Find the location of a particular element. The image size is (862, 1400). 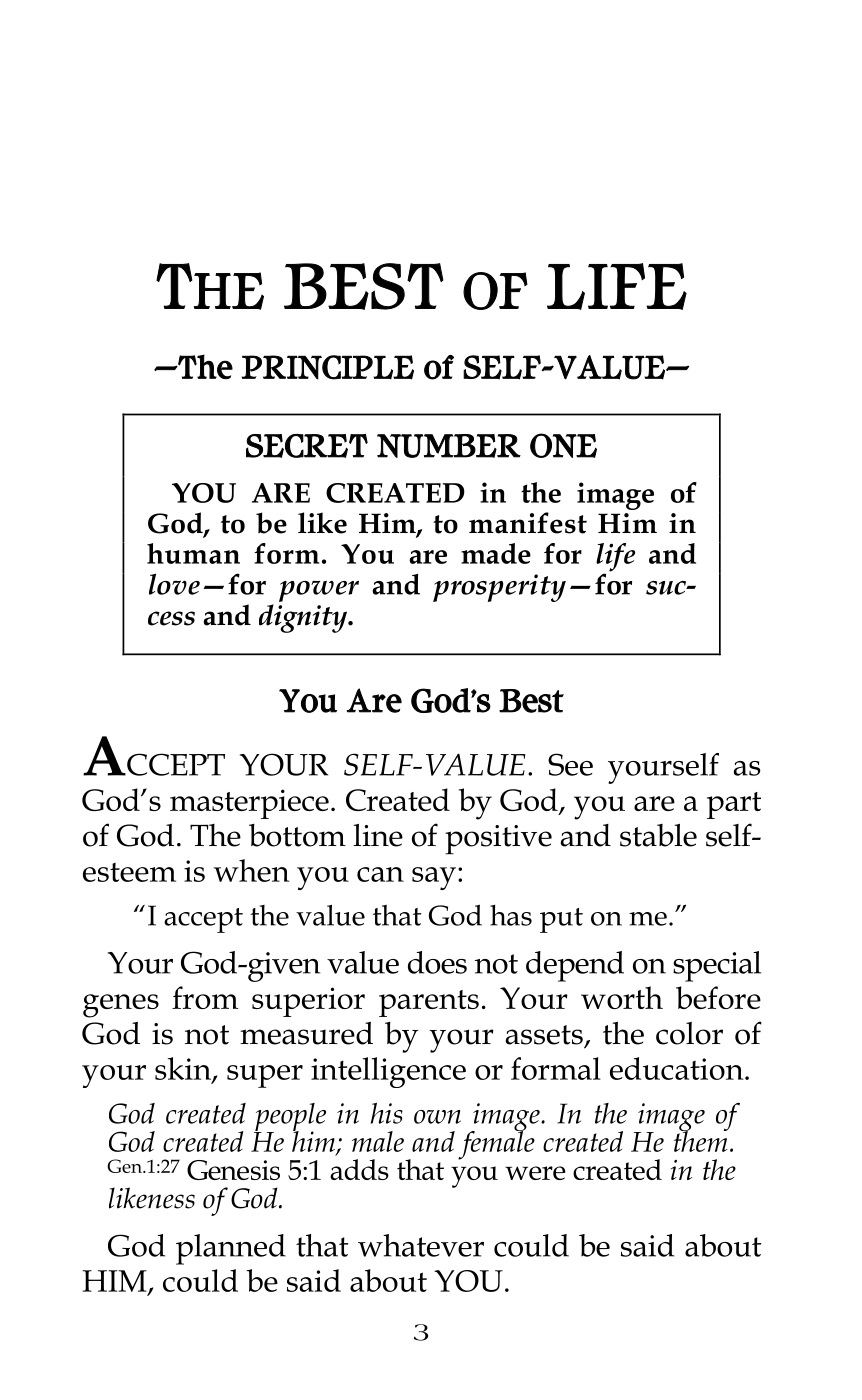

PRINCIPLE is located at coordinates (328, 367).
